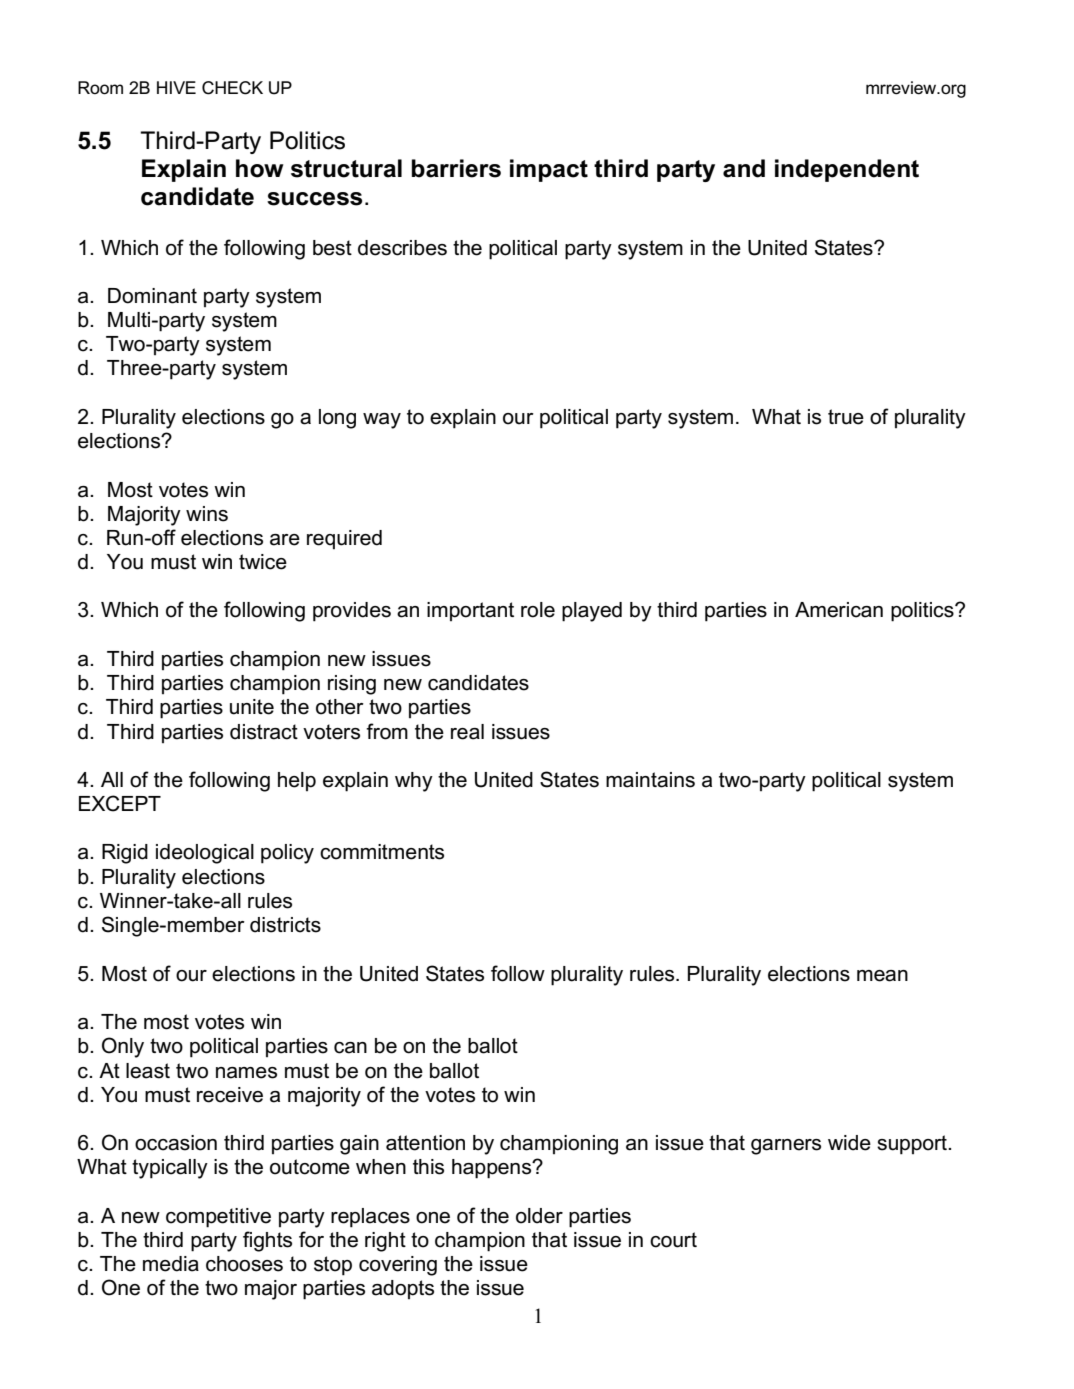 The image size is (1074, 1389). What do you see at coordinates (673, 1240) in the screenshot?
I see `court` at bounding box center [673, 1240].
